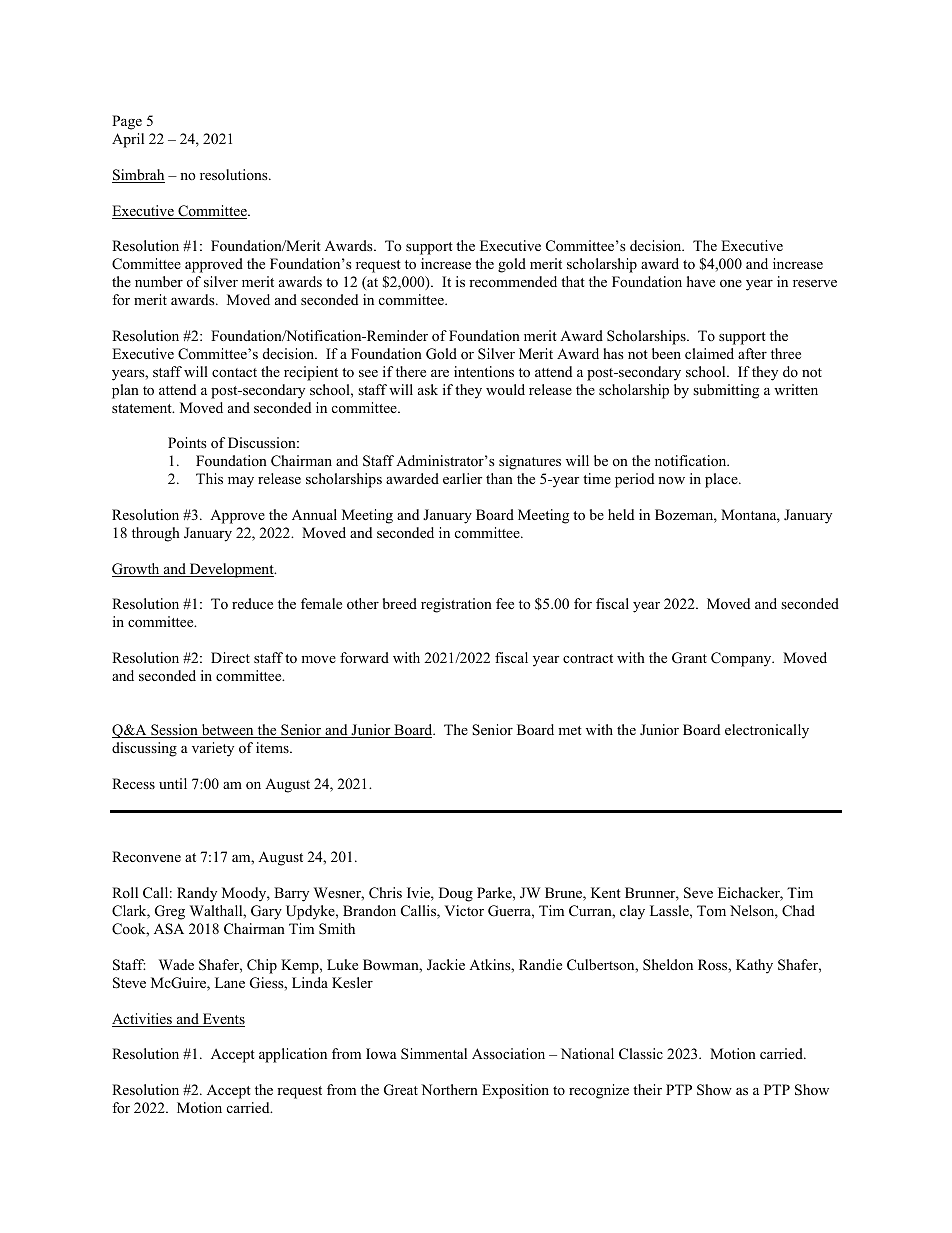  Describe the element at coordinates (570, 730) in the screenshot. I see `met` at that location.
